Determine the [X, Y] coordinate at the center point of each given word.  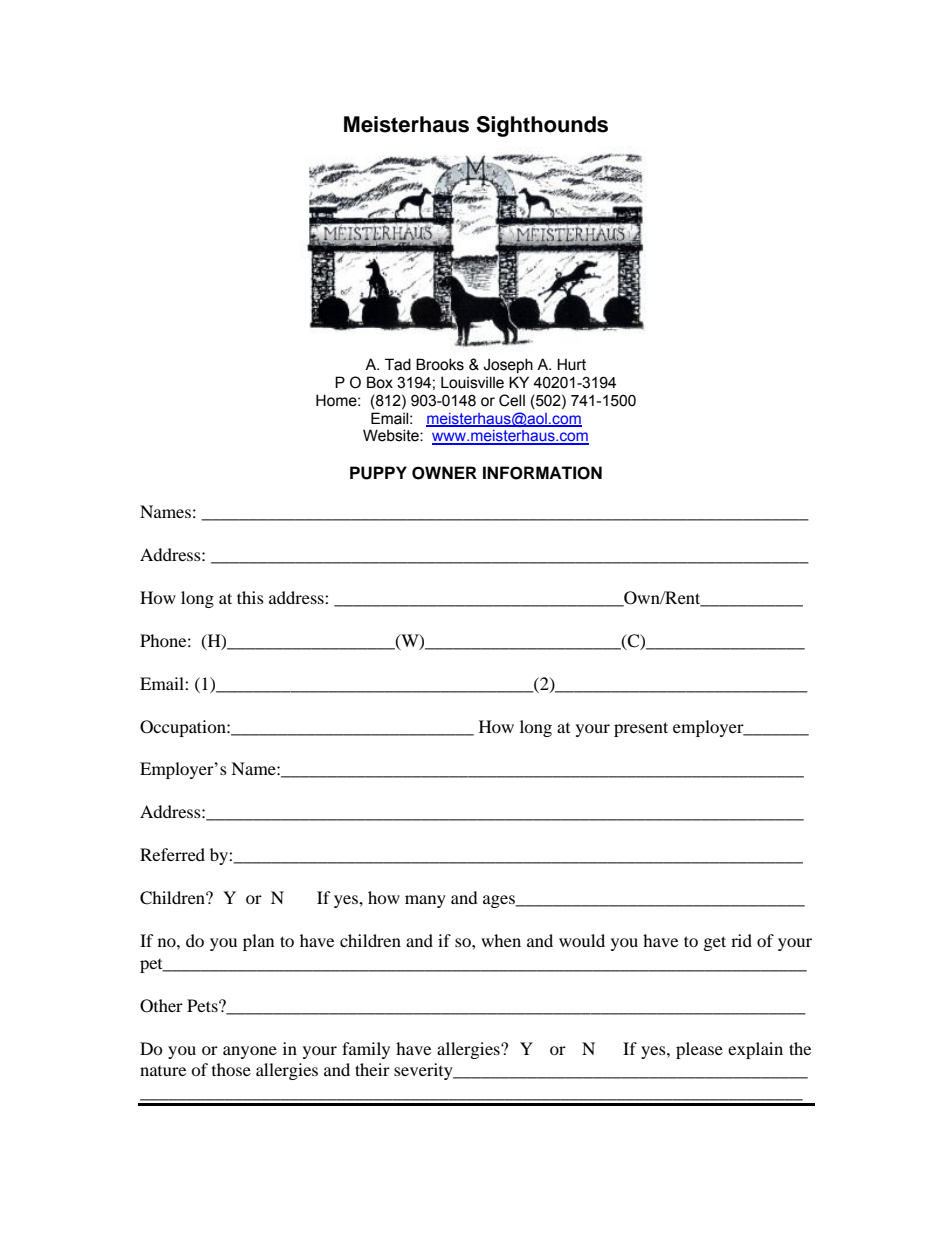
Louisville [472, 382]
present [641, 729]
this [250, 597]
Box [380, 382]
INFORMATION [542, 473]
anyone [250, 1052]
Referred [172, 854]
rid [741, 940]
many [425, 901]
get [715, 943]
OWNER [444, 473]
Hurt [571, 364]
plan [258, 942]
